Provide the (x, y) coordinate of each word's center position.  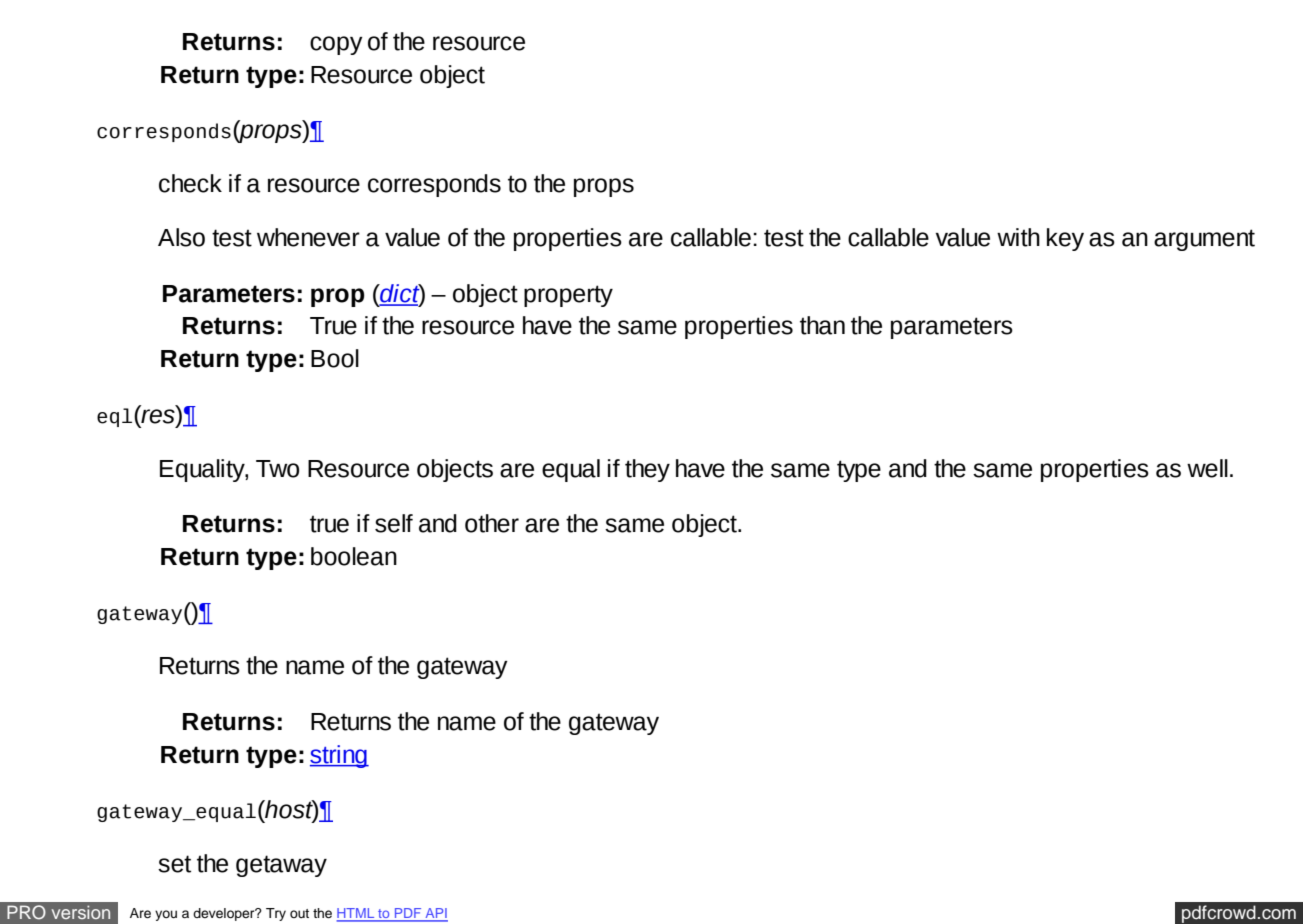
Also (181, 237)
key (1065, 239)
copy (336, 45)
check (190, 183)
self (394, 523)
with (1018, 237)
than (822, 325)
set (174, 864)
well (1207, 468)
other (492, 523)
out (299, 913)
